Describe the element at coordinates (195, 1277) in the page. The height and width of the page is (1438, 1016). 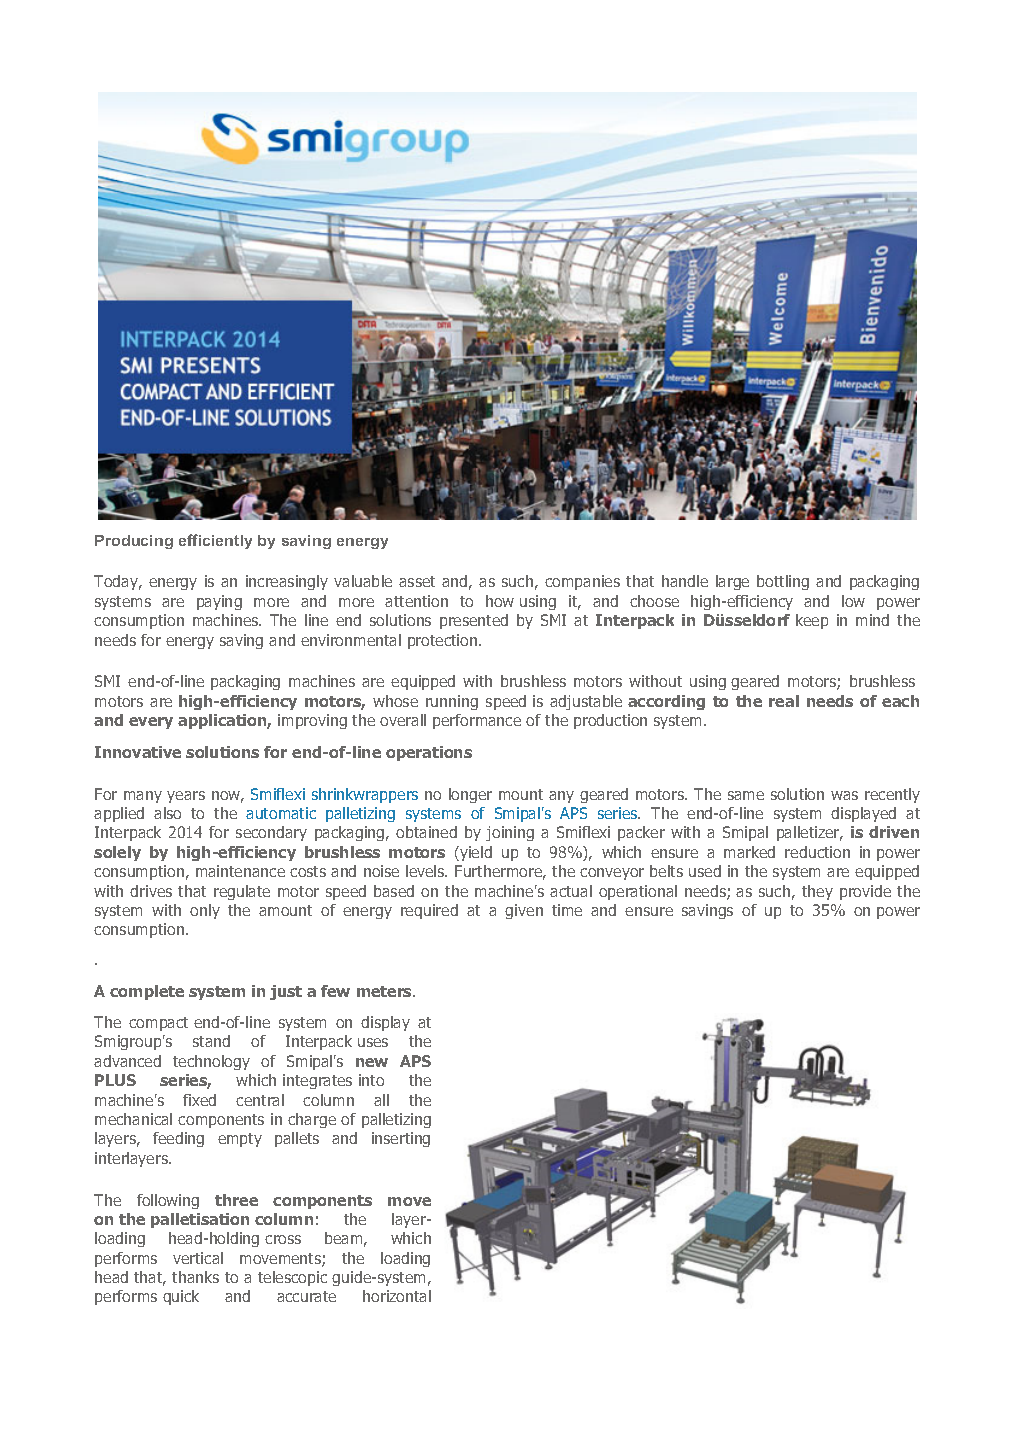
I see `thanks` at that location.
